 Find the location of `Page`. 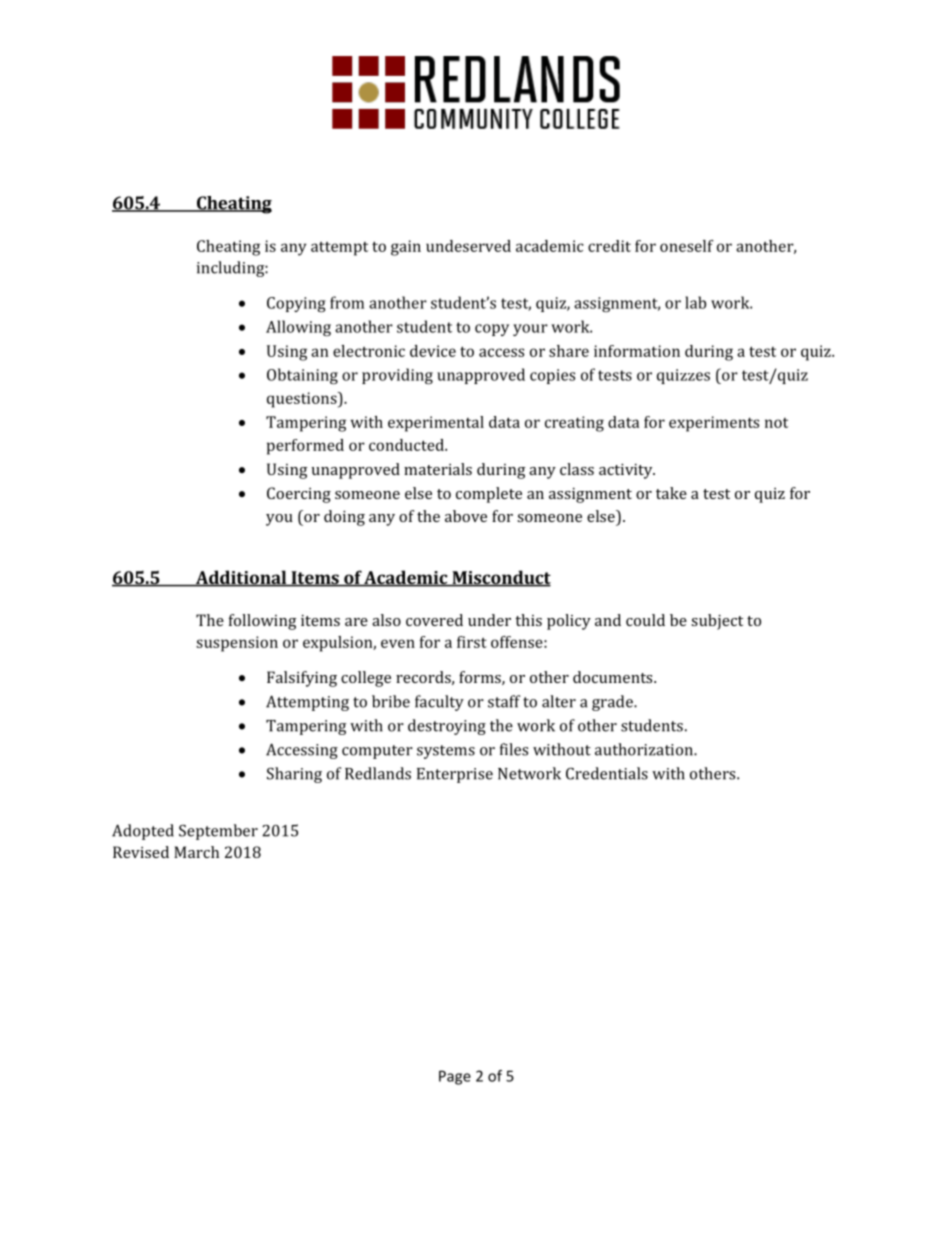

Page is located at coordinates (455, 1077).
